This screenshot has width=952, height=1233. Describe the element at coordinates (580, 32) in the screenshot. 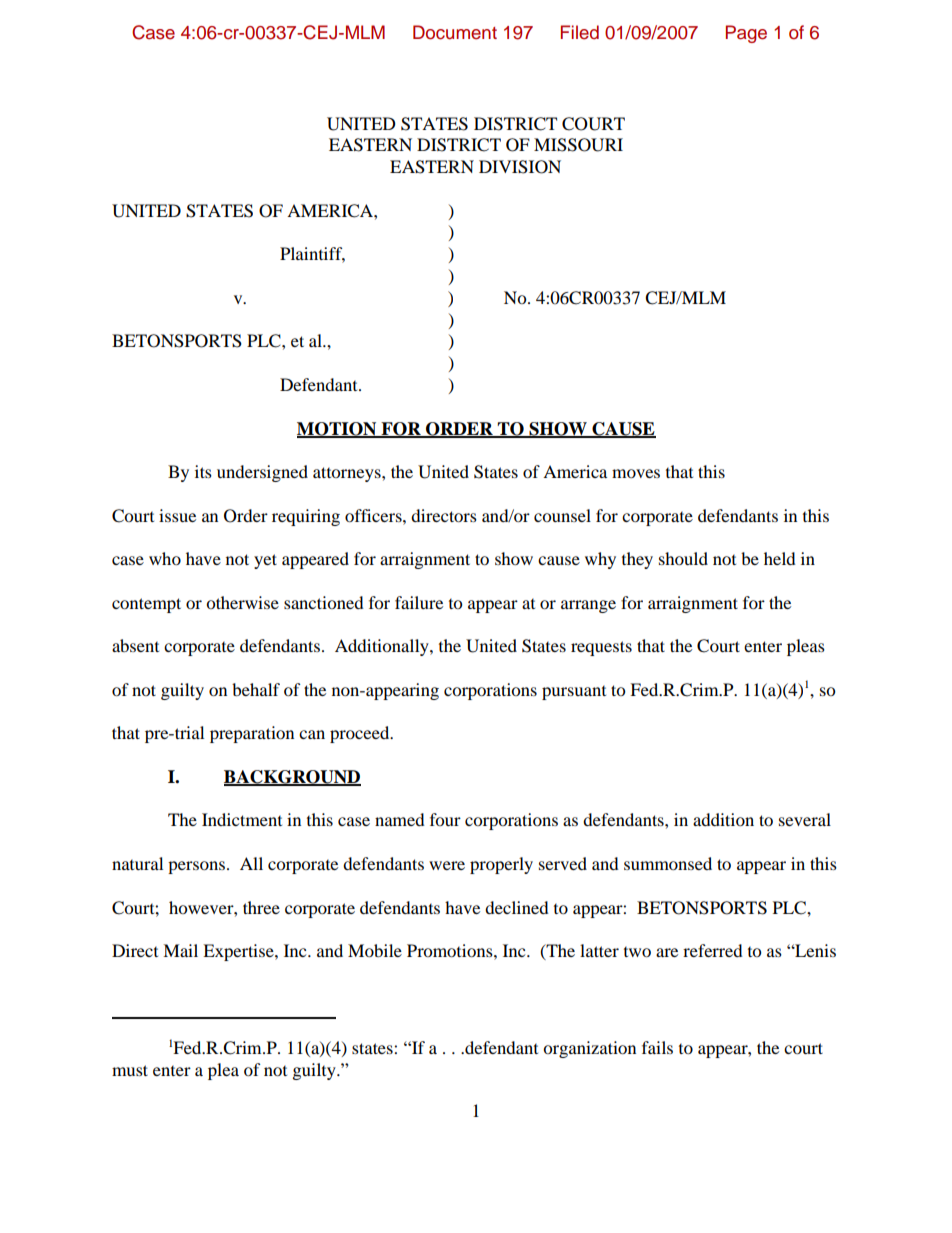

I see `Filed` at that location.
